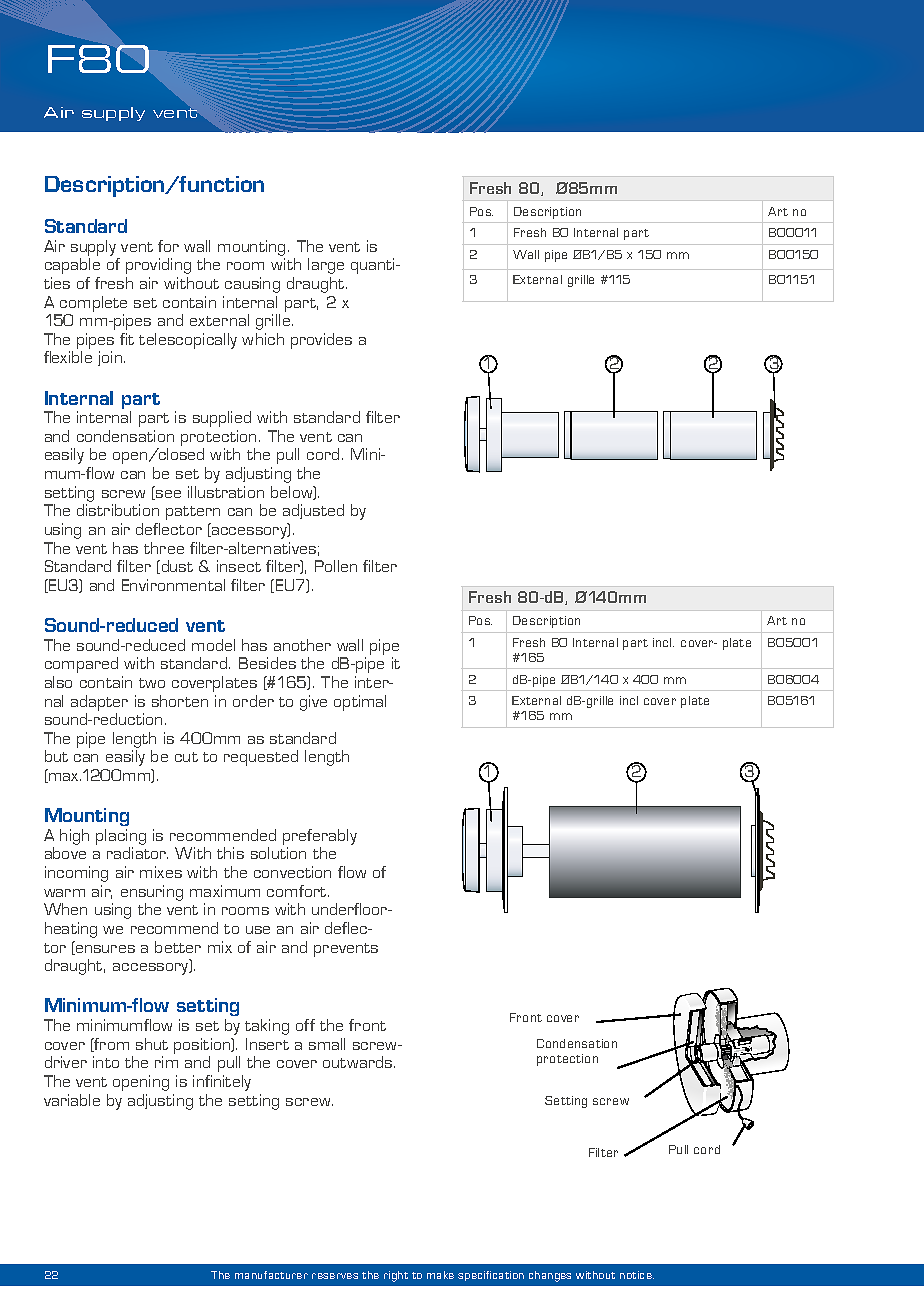 The height and width of the screenshot is (1308, 924). Describe the element at coordinates (81, 665) in the screenshot. I see `compared` at that location.
